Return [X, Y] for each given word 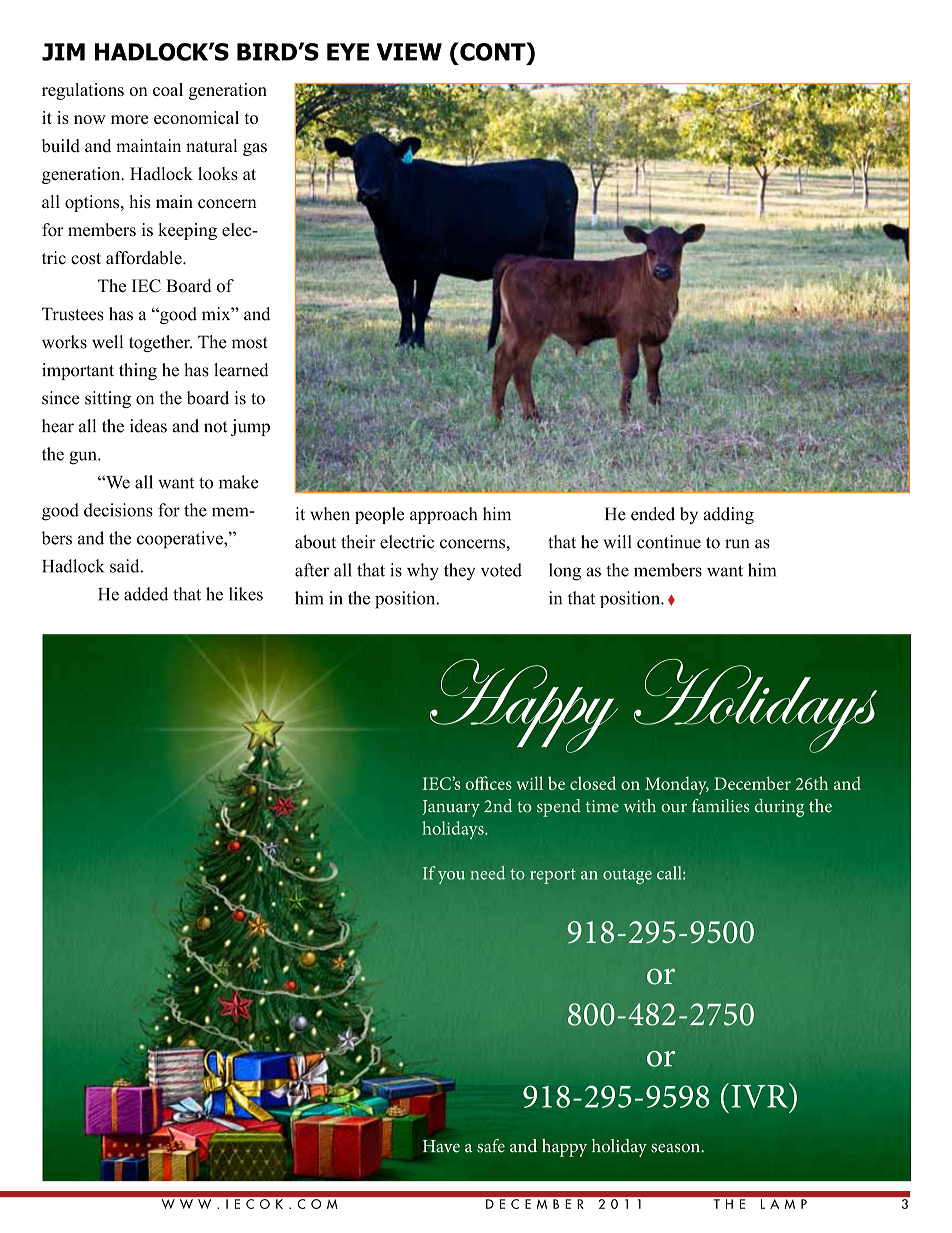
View [409, 52]
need [488, 873]
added [146, 594]
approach [443, 515]
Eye [348, 52]
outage [627, 876]
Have [441, 1146]
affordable [145, 258]
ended [653, 514]
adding [729, 515]
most [250, 343]
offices [488, 783]
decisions [118, 510]
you [451, 877]
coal [168, 89]
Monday [677, 785]
